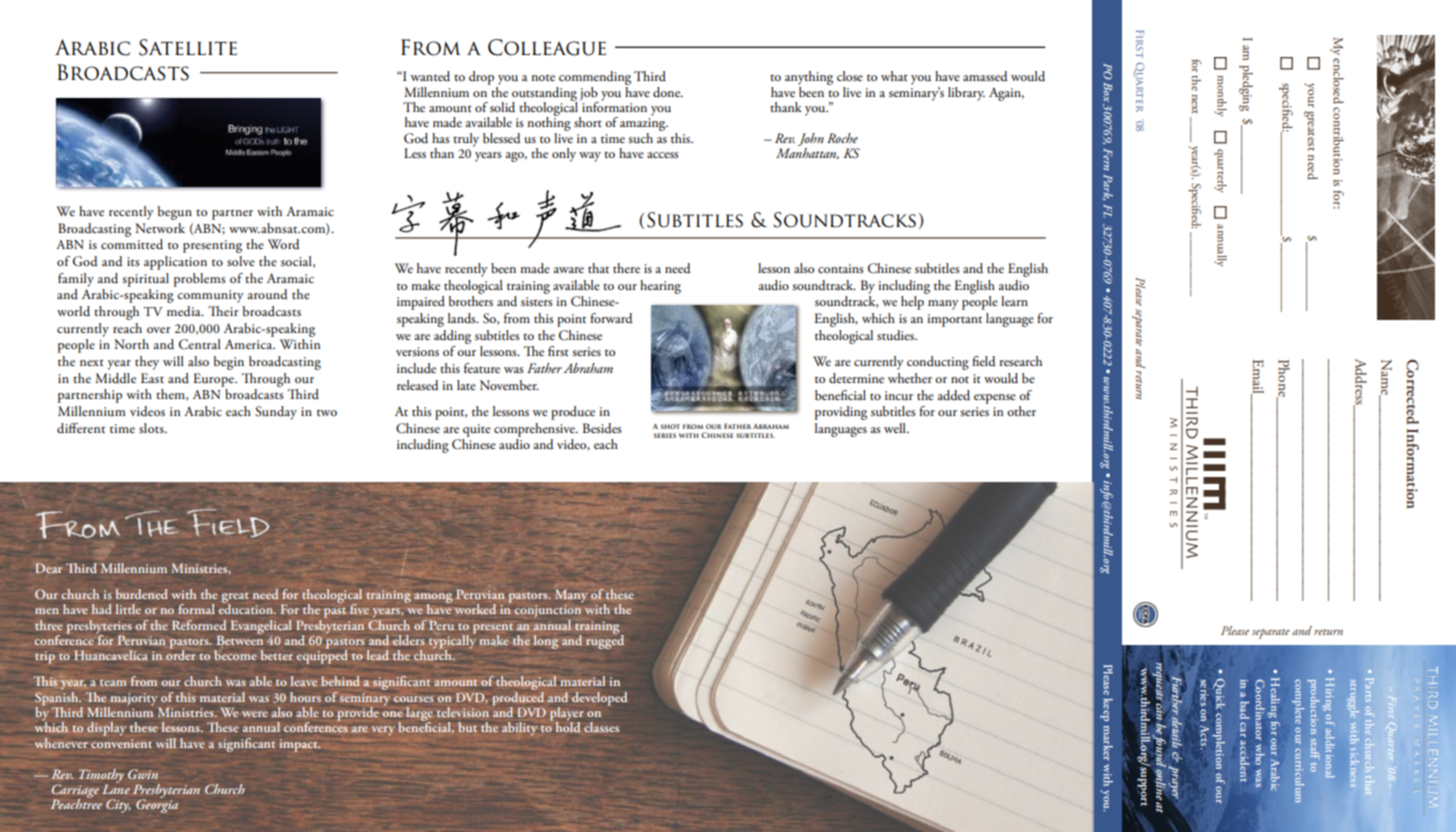  I want to click on comprehensive, so click(535, 430).
